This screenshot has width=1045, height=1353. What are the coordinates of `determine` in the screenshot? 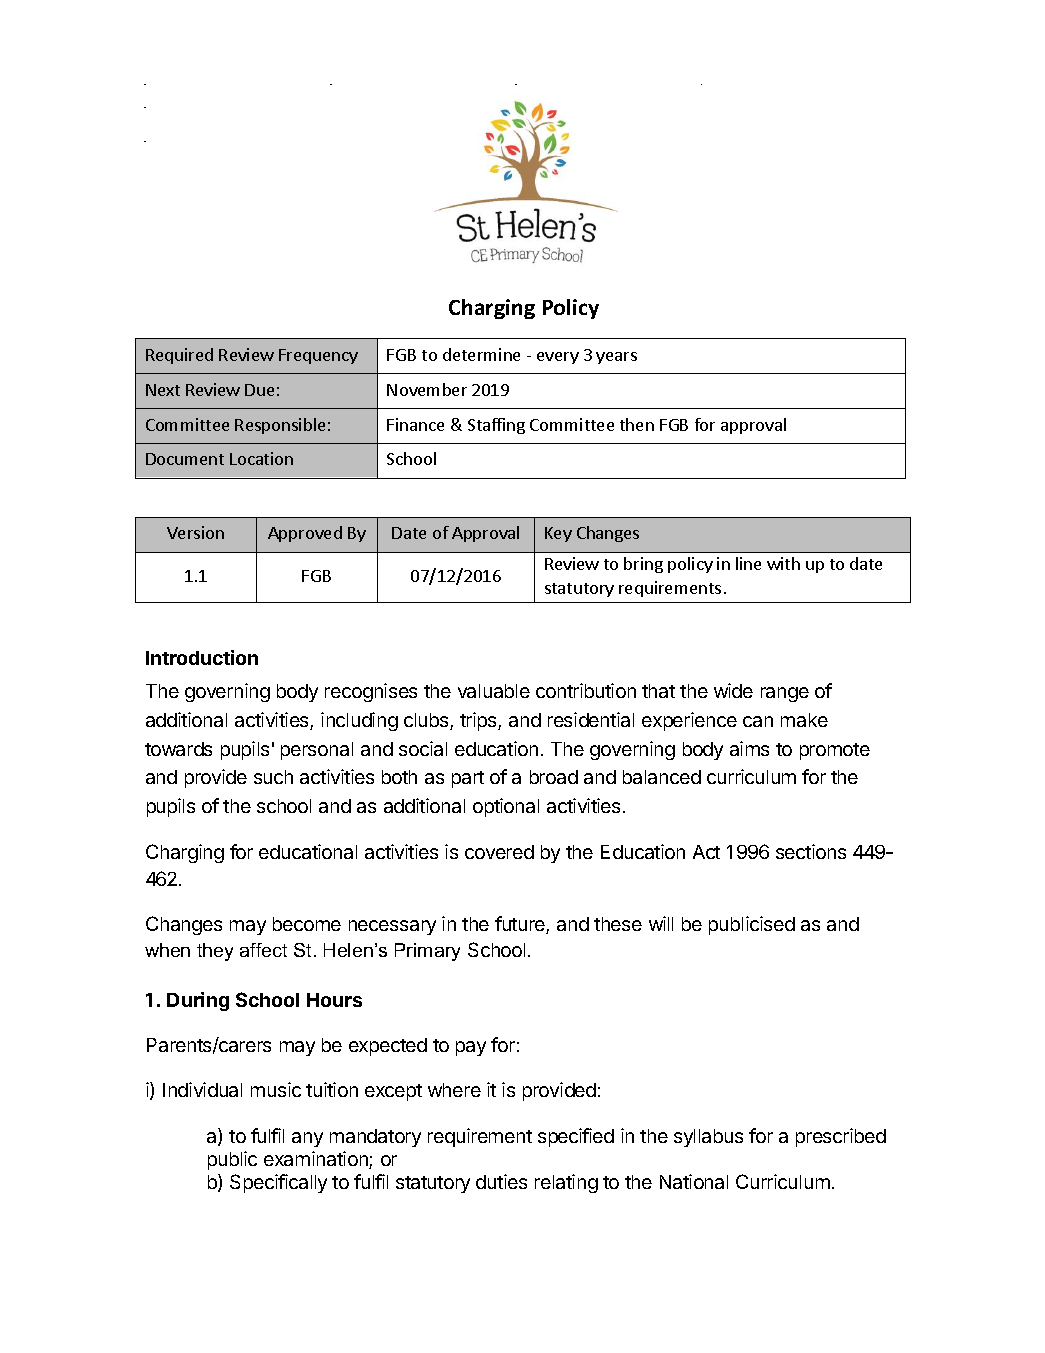 It's located at (481, 354).
